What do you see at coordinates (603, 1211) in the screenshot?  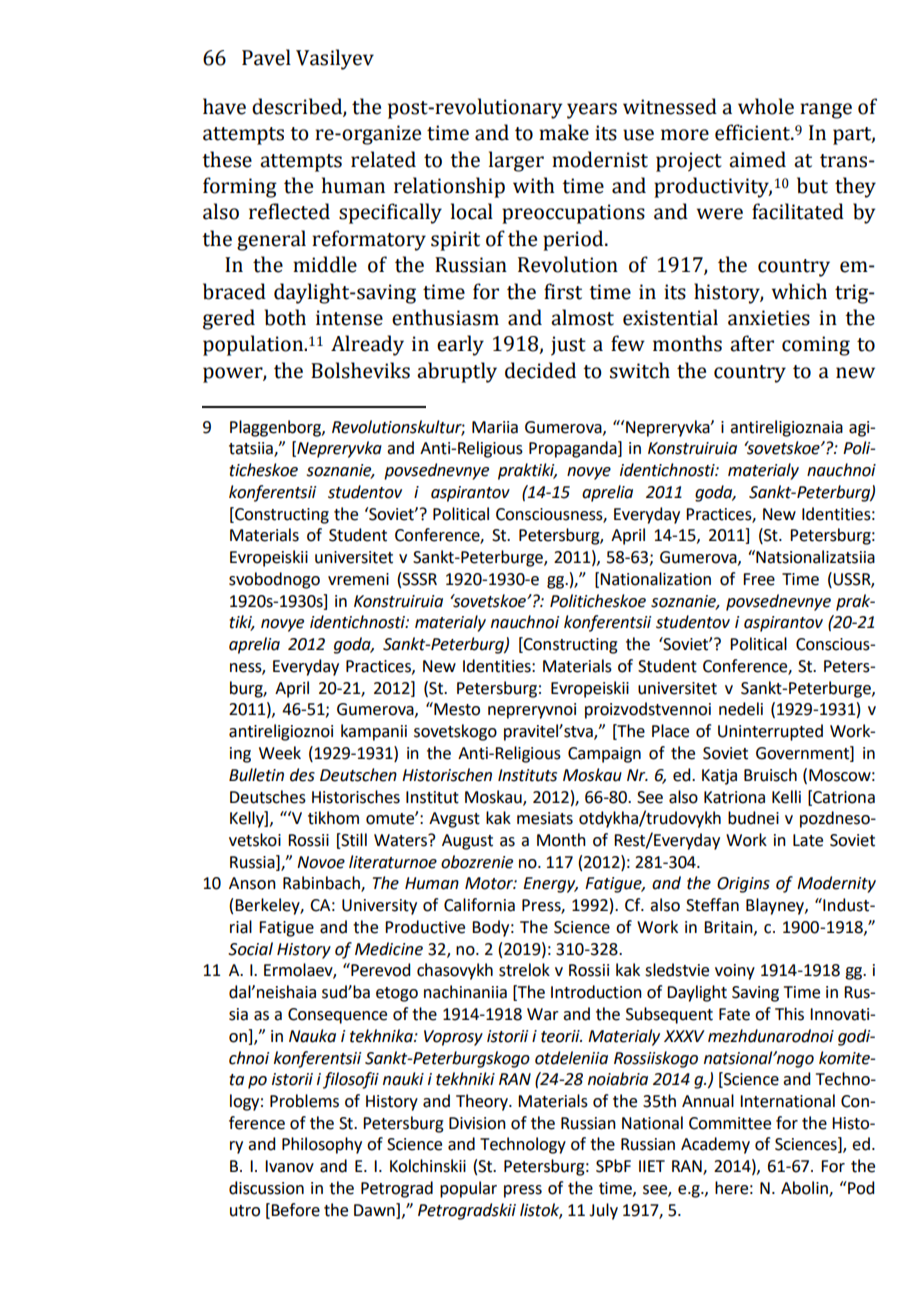 I see `July` at bounding box center [603, 1211].
